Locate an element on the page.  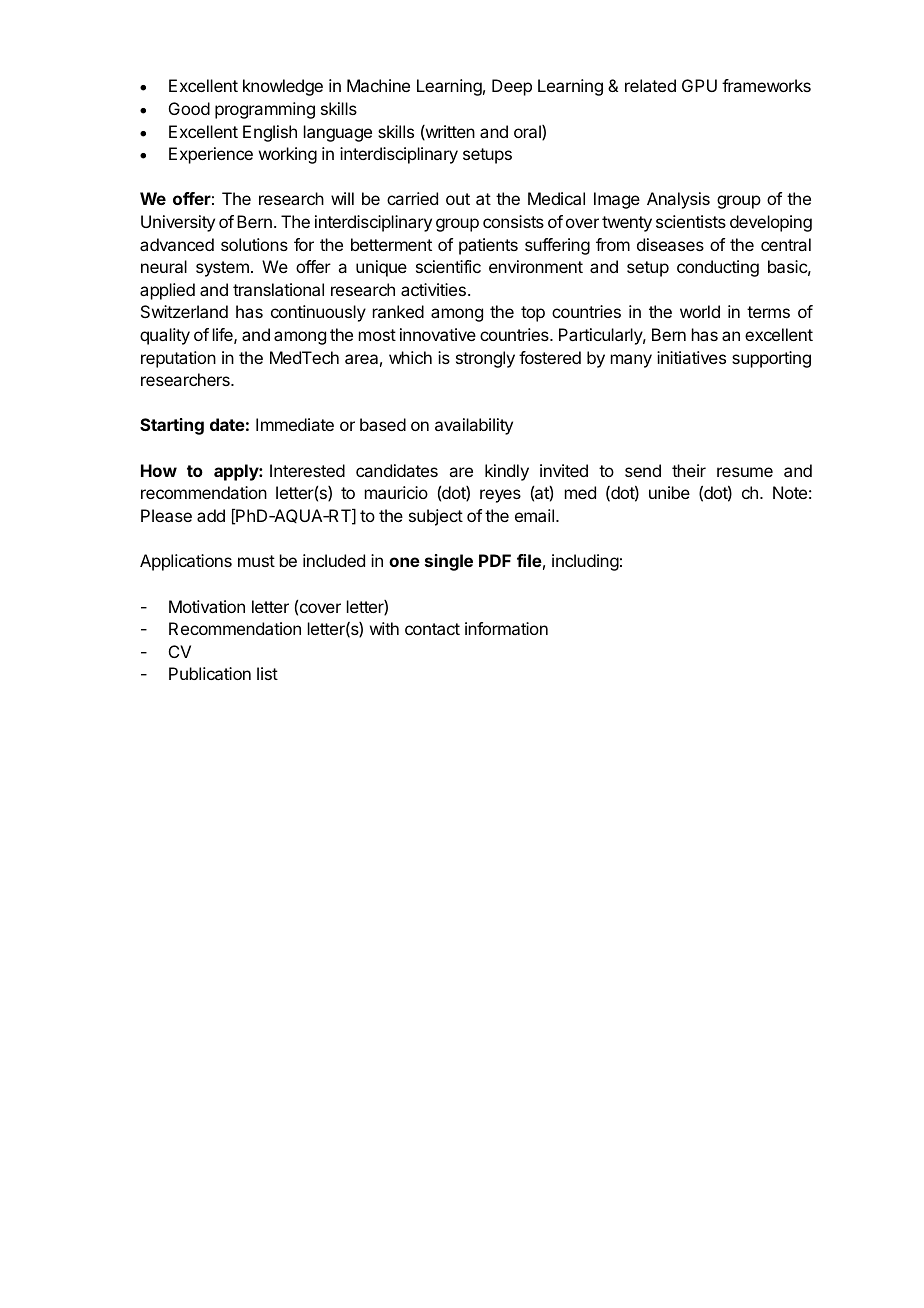
Deep is located at coordinates (512, 87).
